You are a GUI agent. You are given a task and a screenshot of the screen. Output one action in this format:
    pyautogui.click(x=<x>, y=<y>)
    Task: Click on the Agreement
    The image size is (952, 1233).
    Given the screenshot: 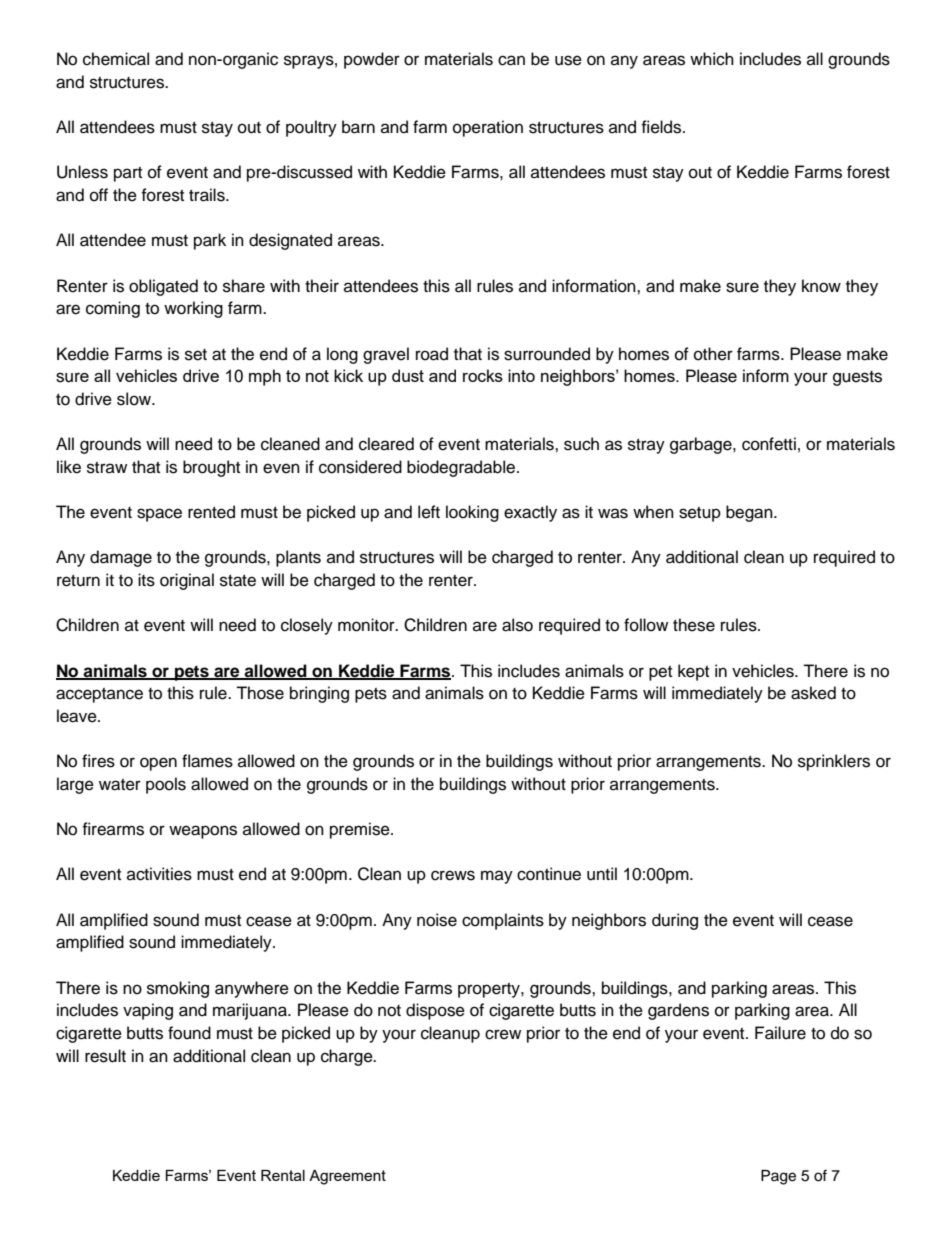 What is the action you would take?
    pyautogui.click(x=347, y=1177)
